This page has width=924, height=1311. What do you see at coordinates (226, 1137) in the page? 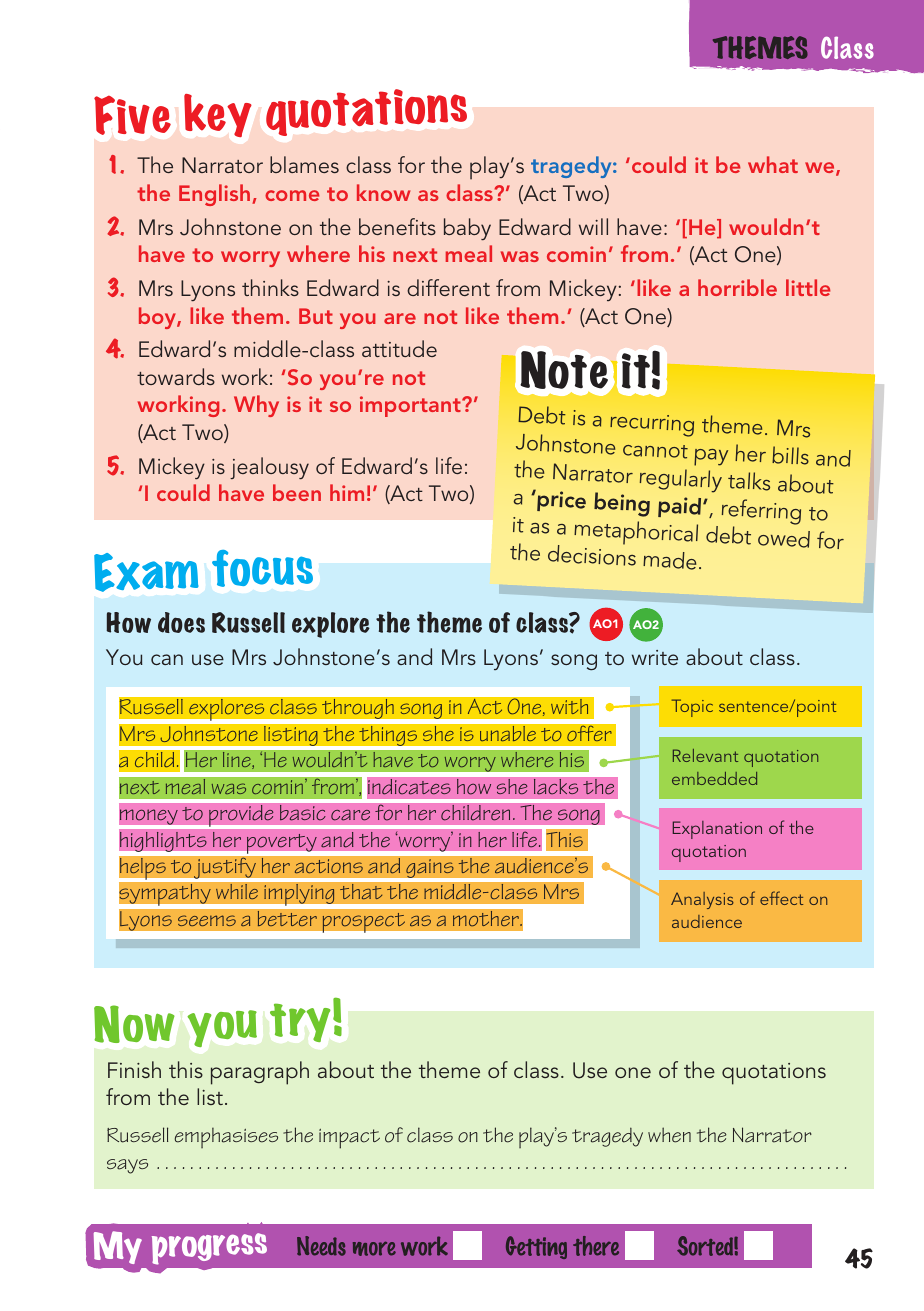
I see `emphasises` at bounding box center [226, 1137].
